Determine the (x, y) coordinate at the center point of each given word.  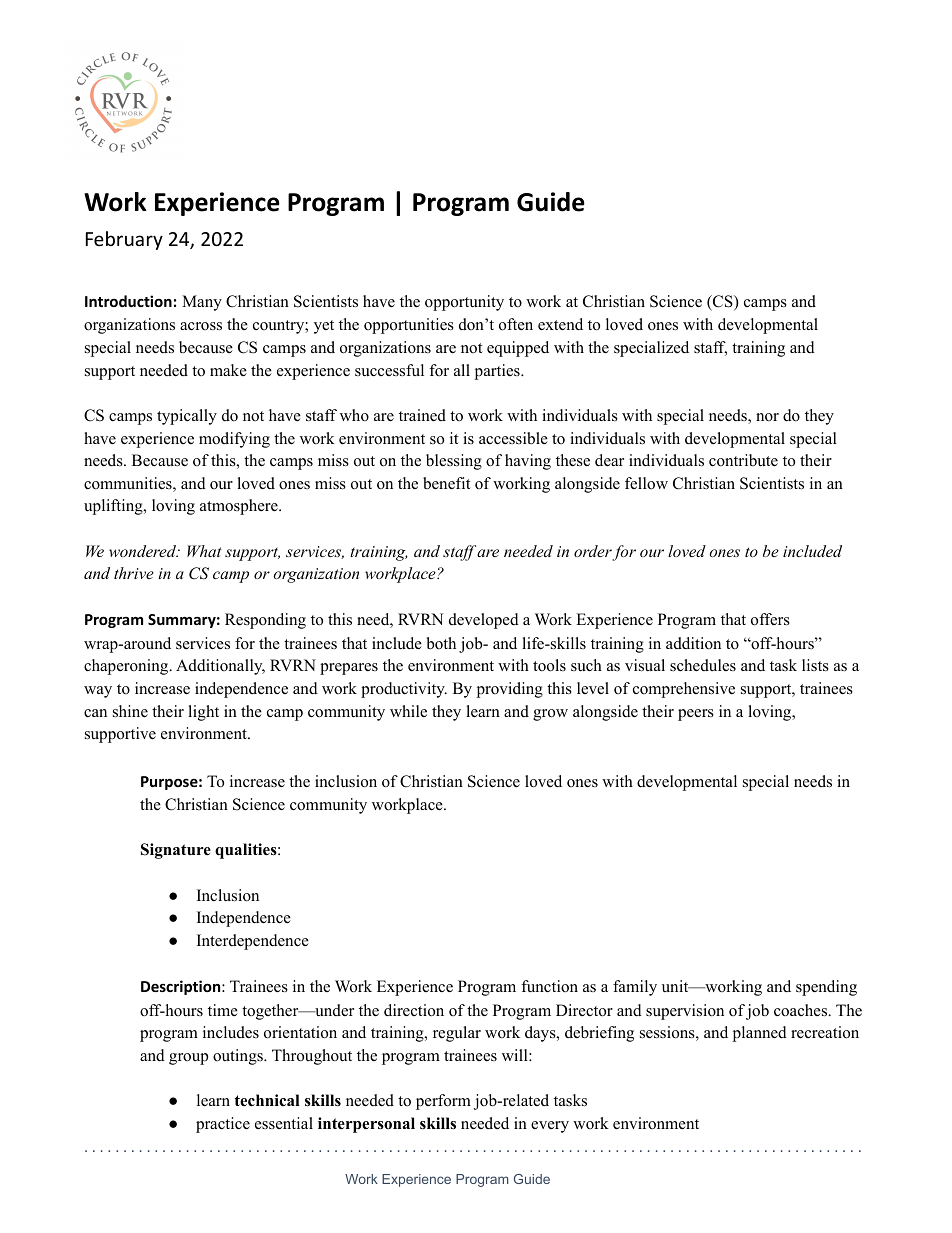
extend (560, 324)
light (203, 713)
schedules (703, 665)
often (516, 324)
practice (223, 1125)
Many (202, 303)
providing (510, 690)
